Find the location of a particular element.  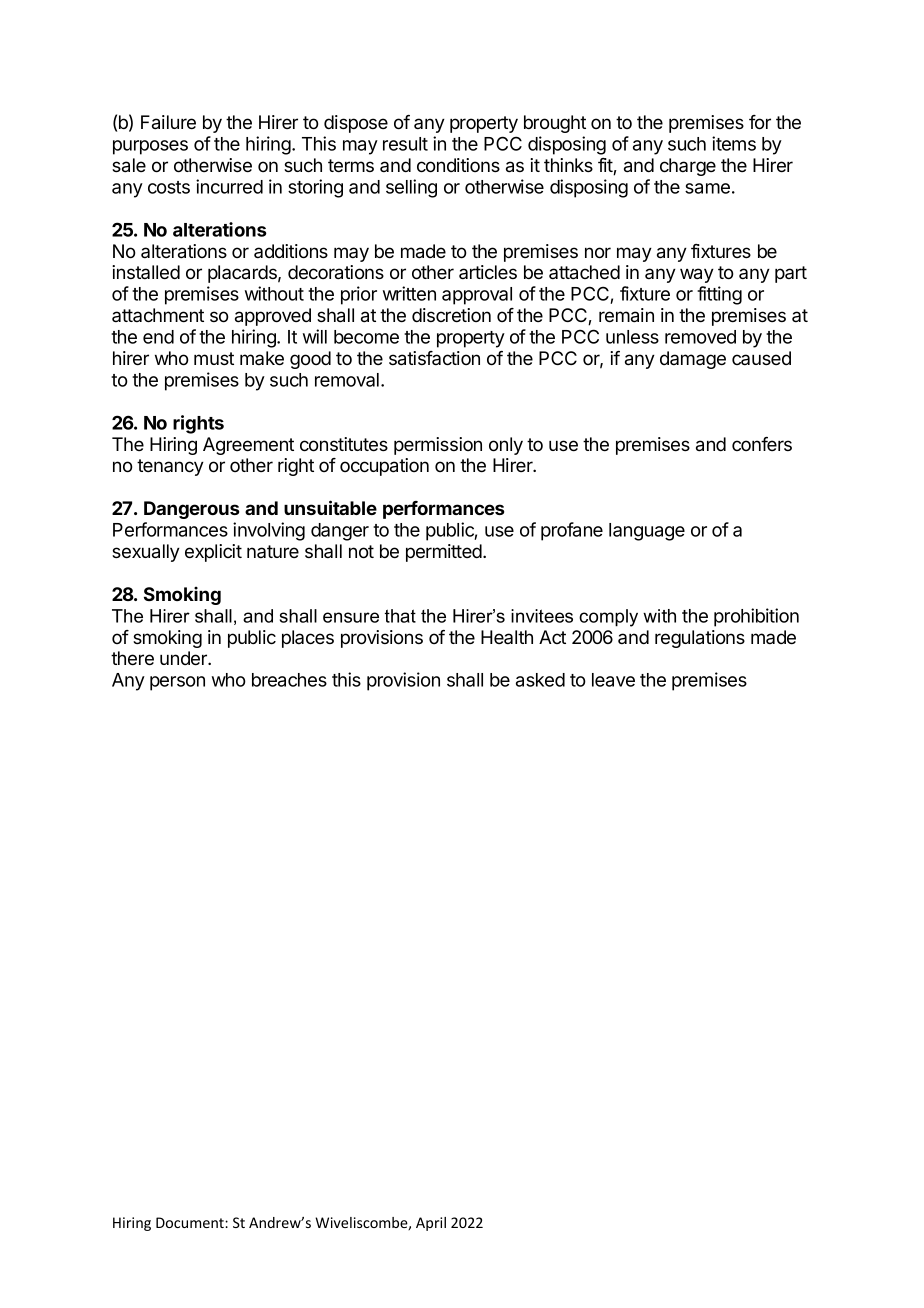

permitted is located at coordinates (445, 553).
